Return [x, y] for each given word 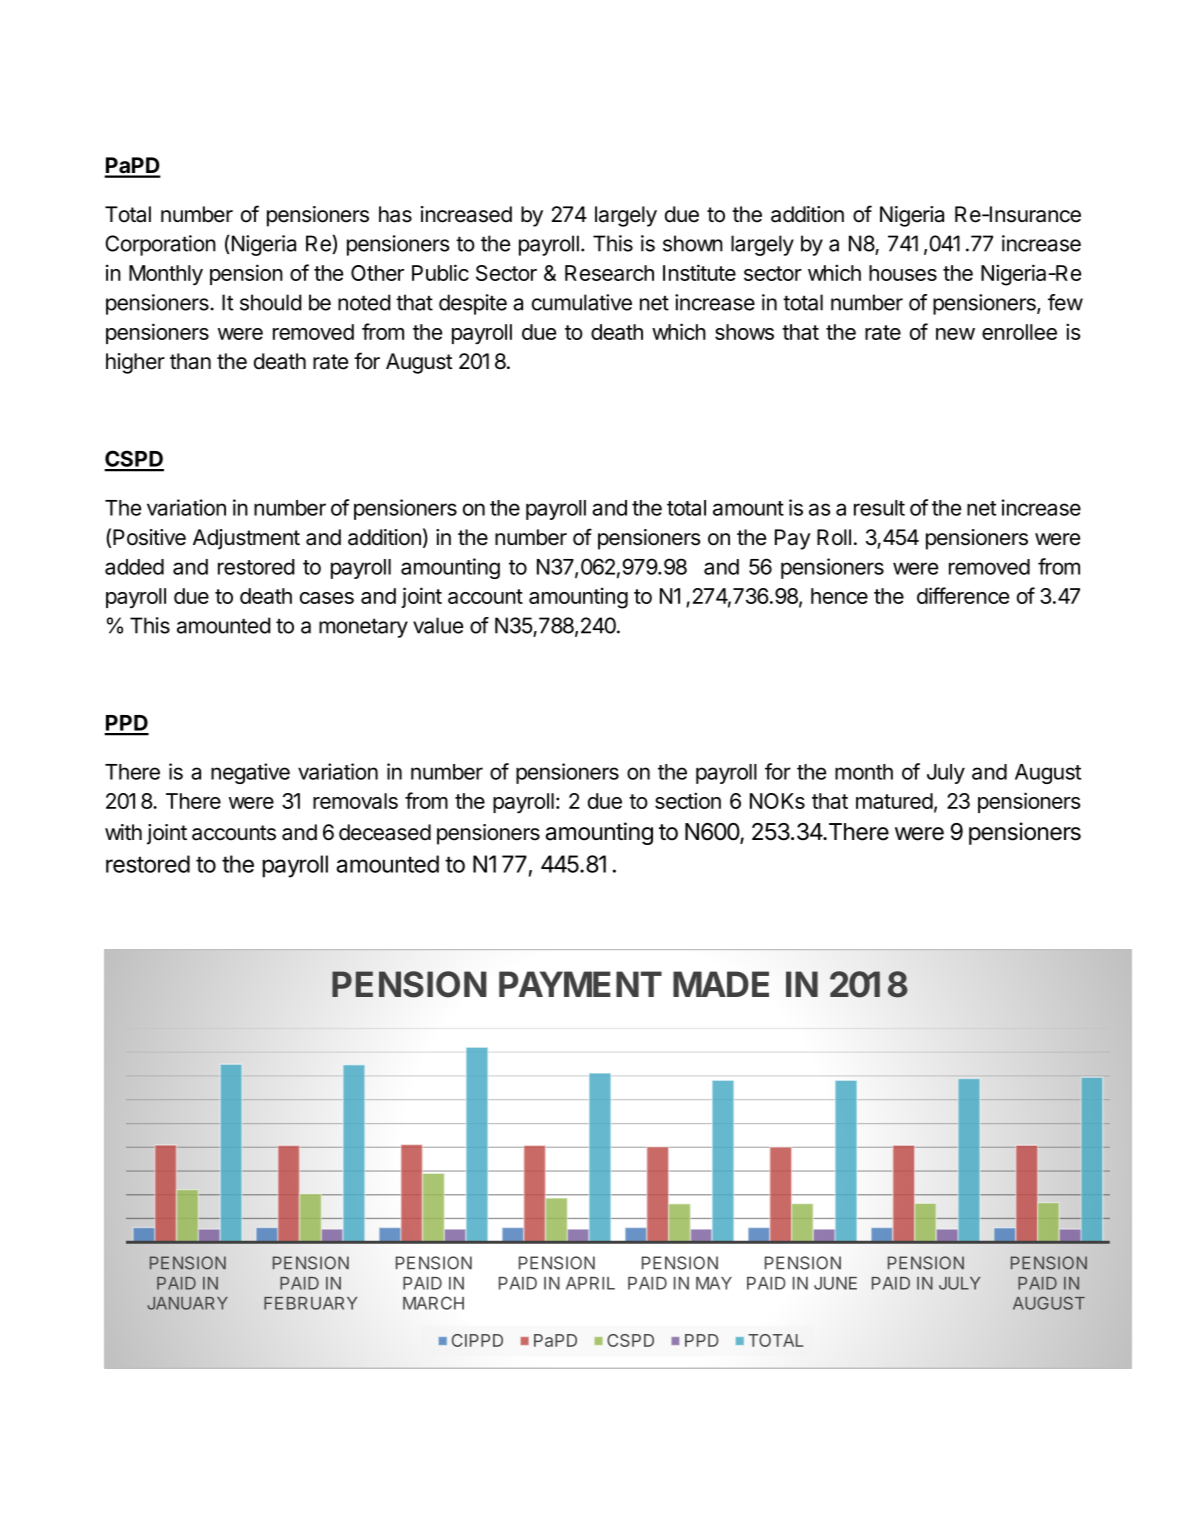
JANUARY [187, 1303]
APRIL [590, 1283]
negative [250, 773]
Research [609, 273]
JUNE [835, 1283]
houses [903, 273]
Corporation [160, 245]
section [688, 800]
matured [894, 801]
